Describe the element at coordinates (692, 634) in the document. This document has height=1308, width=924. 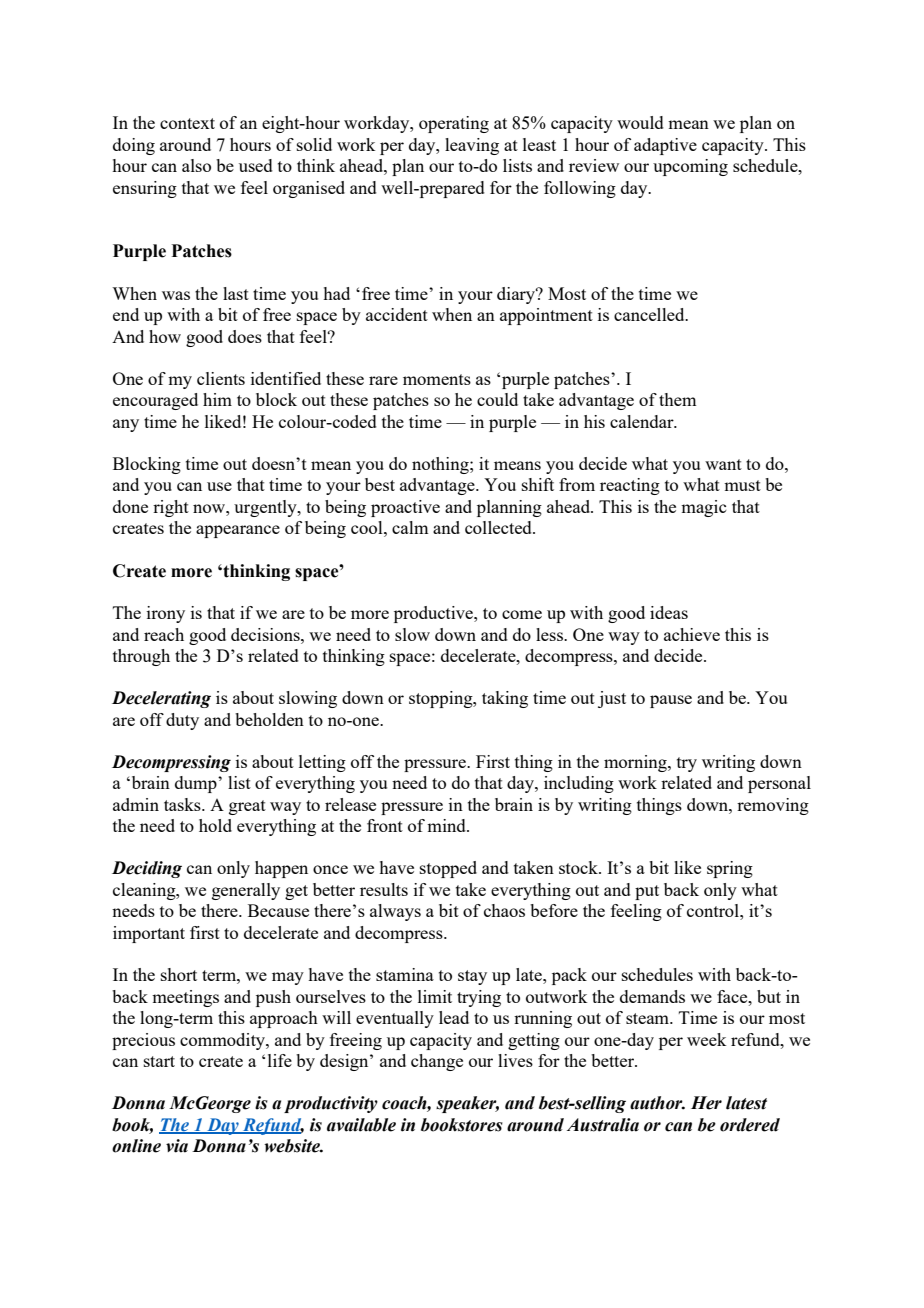
I see `achieve` at that location.
